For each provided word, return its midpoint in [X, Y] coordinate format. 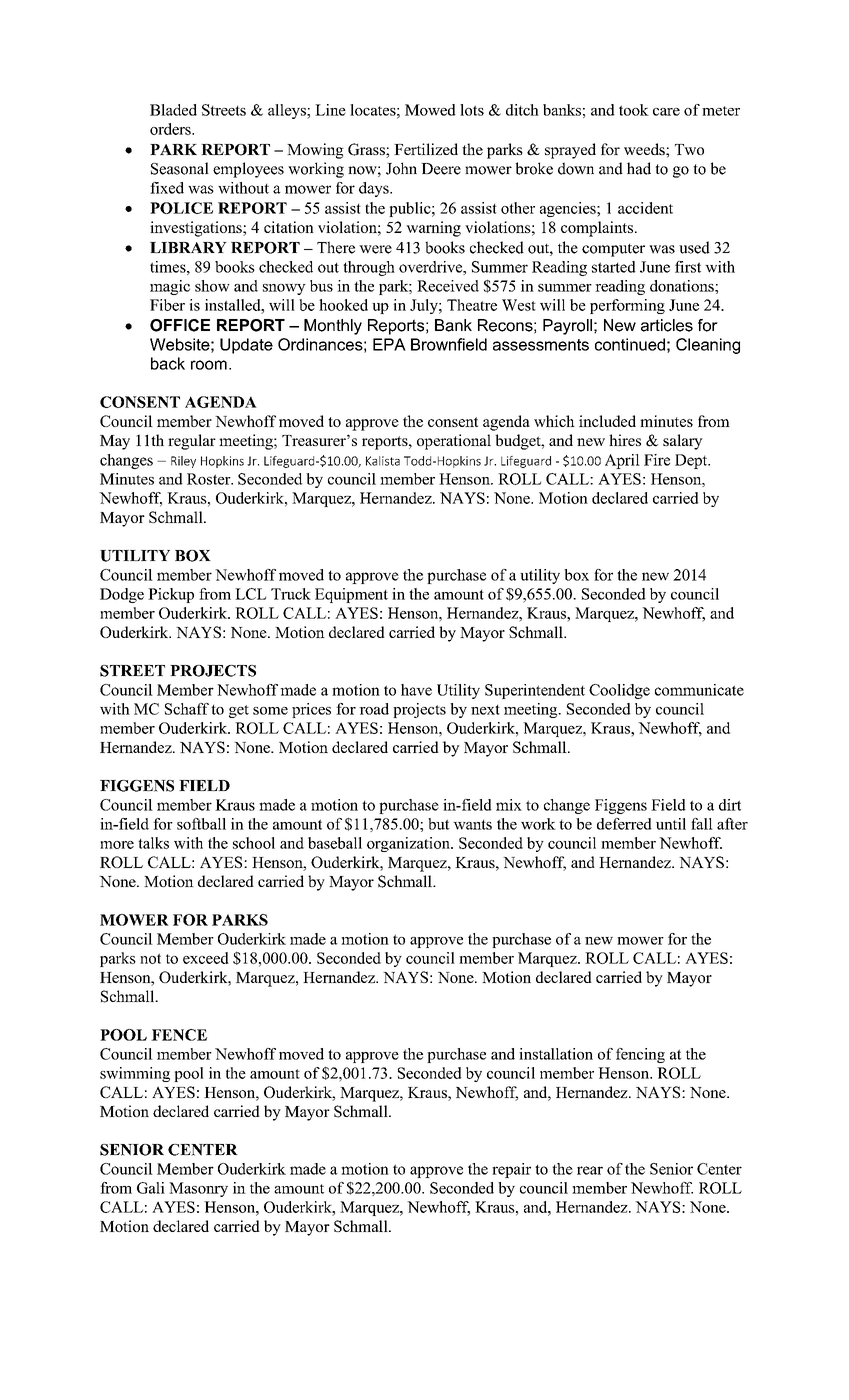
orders [171, 129]
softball [201, 824]
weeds [645, 149]
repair [511, 1170]
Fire [657, 460]
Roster [210, 479]
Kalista [383, 461]
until [671, 824]
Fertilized [426, 149]
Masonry [198, 1189]
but [439, 824]
